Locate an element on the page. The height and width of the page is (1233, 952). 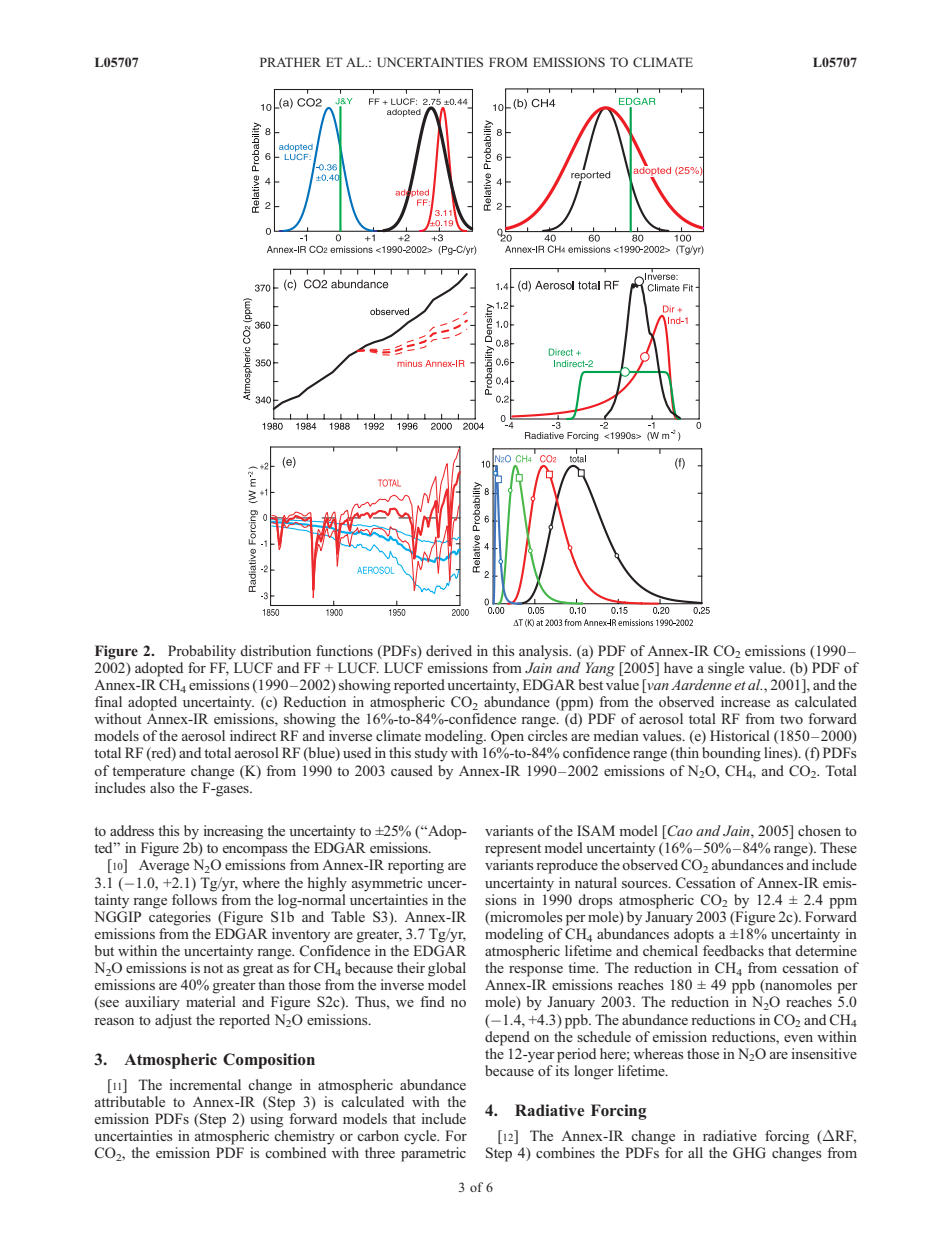
study is located at coordinates (431, 754).
